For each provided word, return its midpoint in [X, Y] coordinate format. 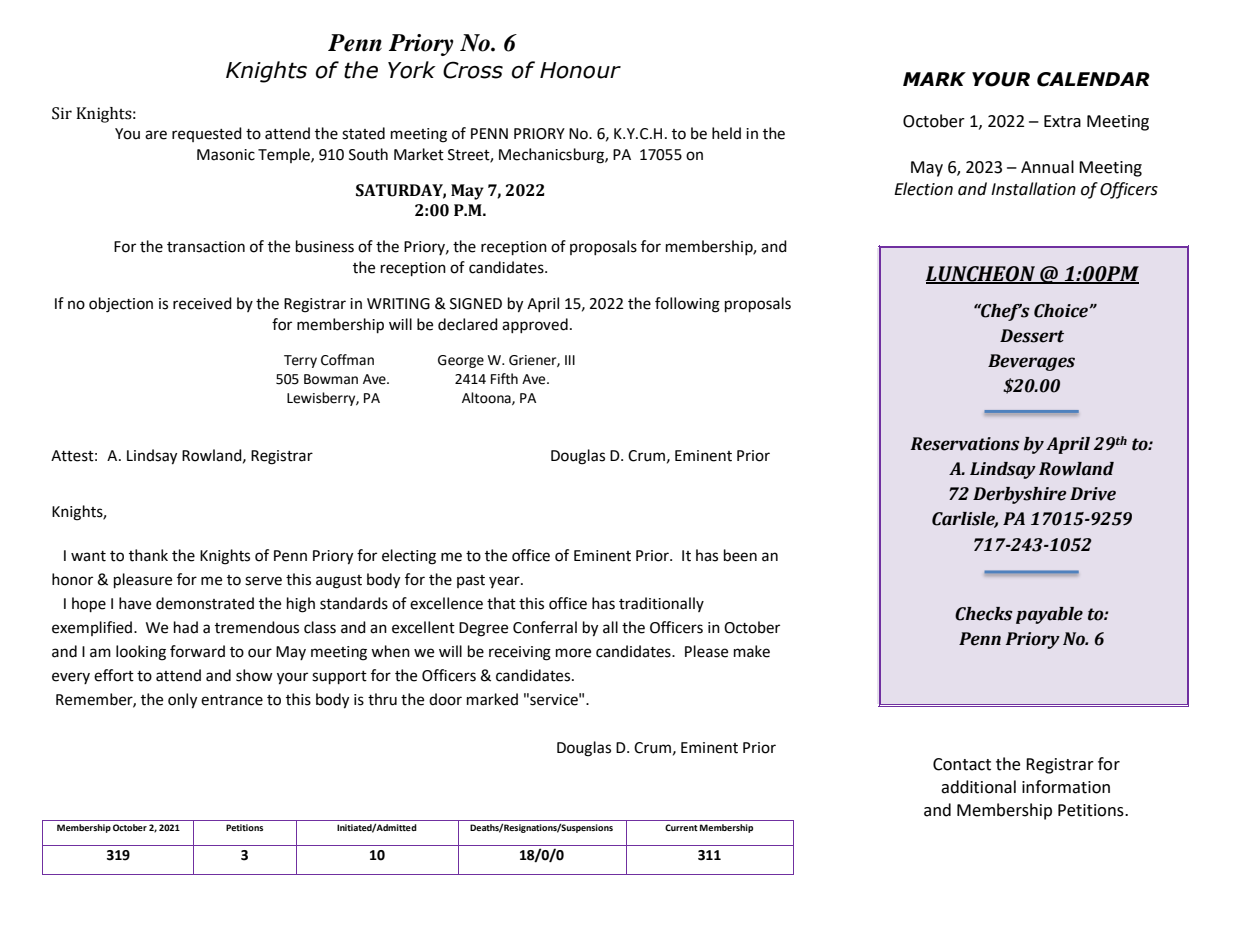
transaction [206, 247]
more [573, 653]
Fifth [504, 379]
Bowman [331, 379]
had [186, 627]
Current [681, 827]
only [182, 701]
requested [207, 134]
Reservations [965, 444]
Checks [984, 614]
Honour [580, 70]
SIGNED [476, 304]
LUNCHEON [981, 275]
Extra [1062, 121]
